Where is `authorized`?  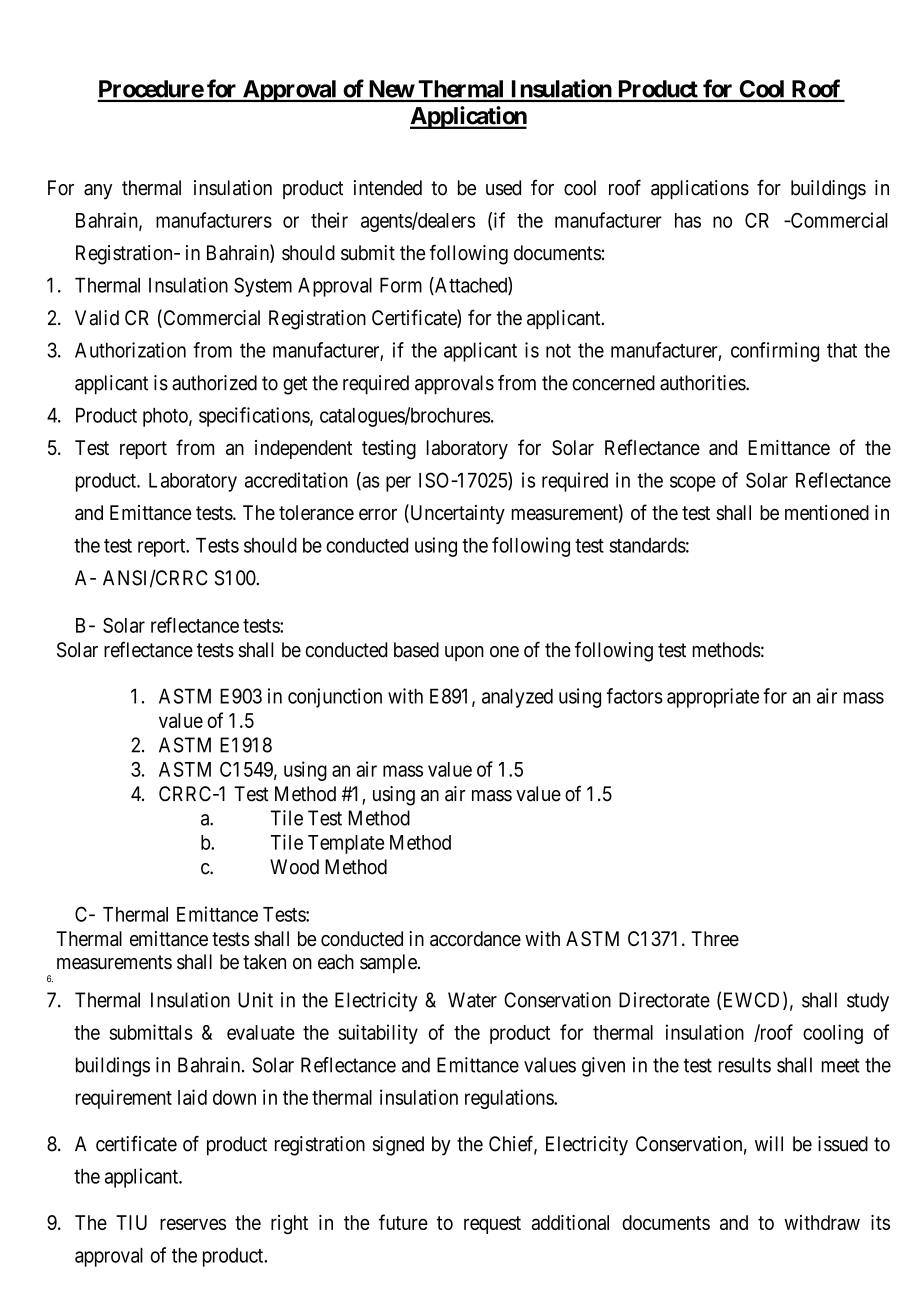 authorized is located at coordinates (214, 383).
